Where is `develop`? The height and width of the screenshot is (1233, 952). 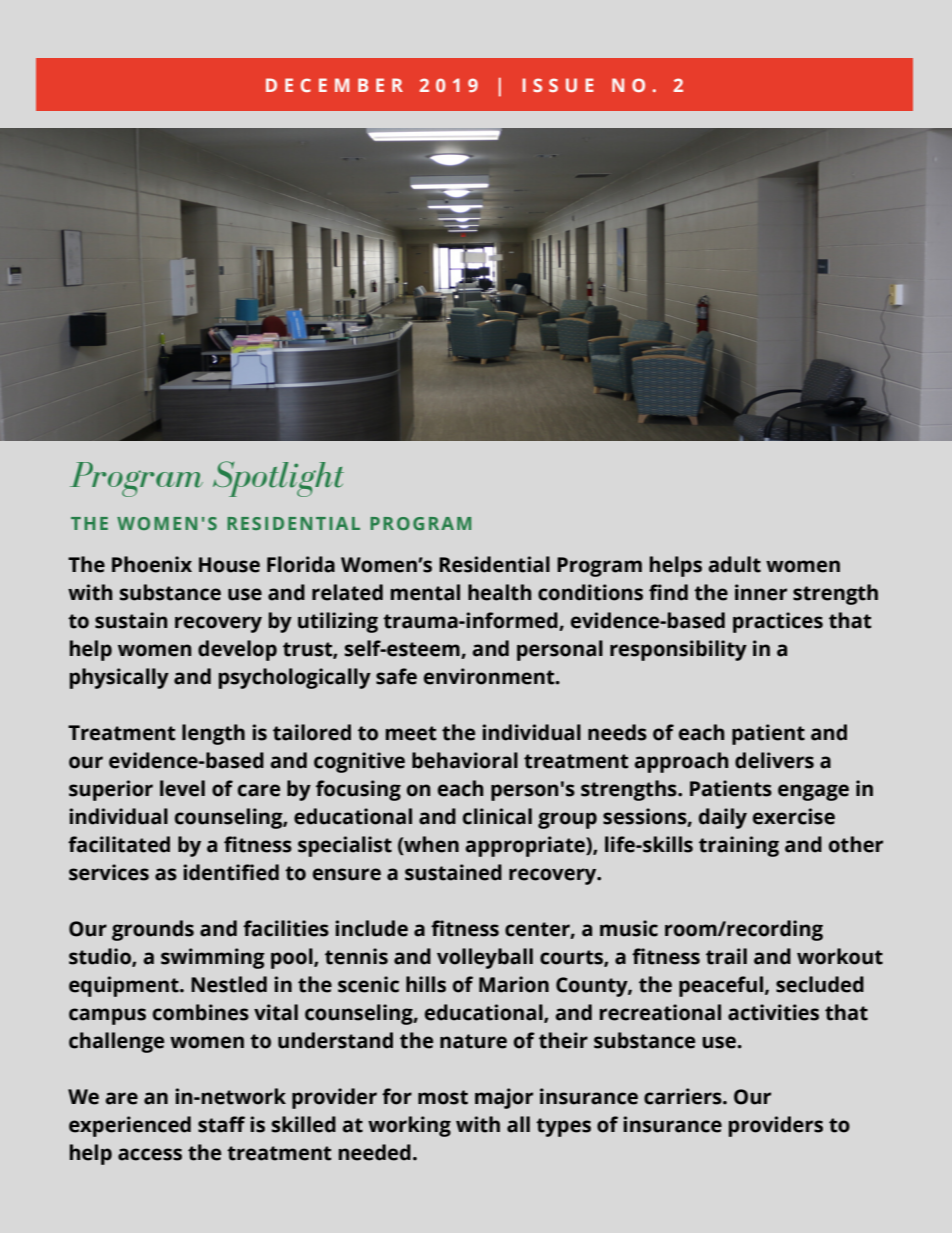 develop is located at coordinates (237, 650).
